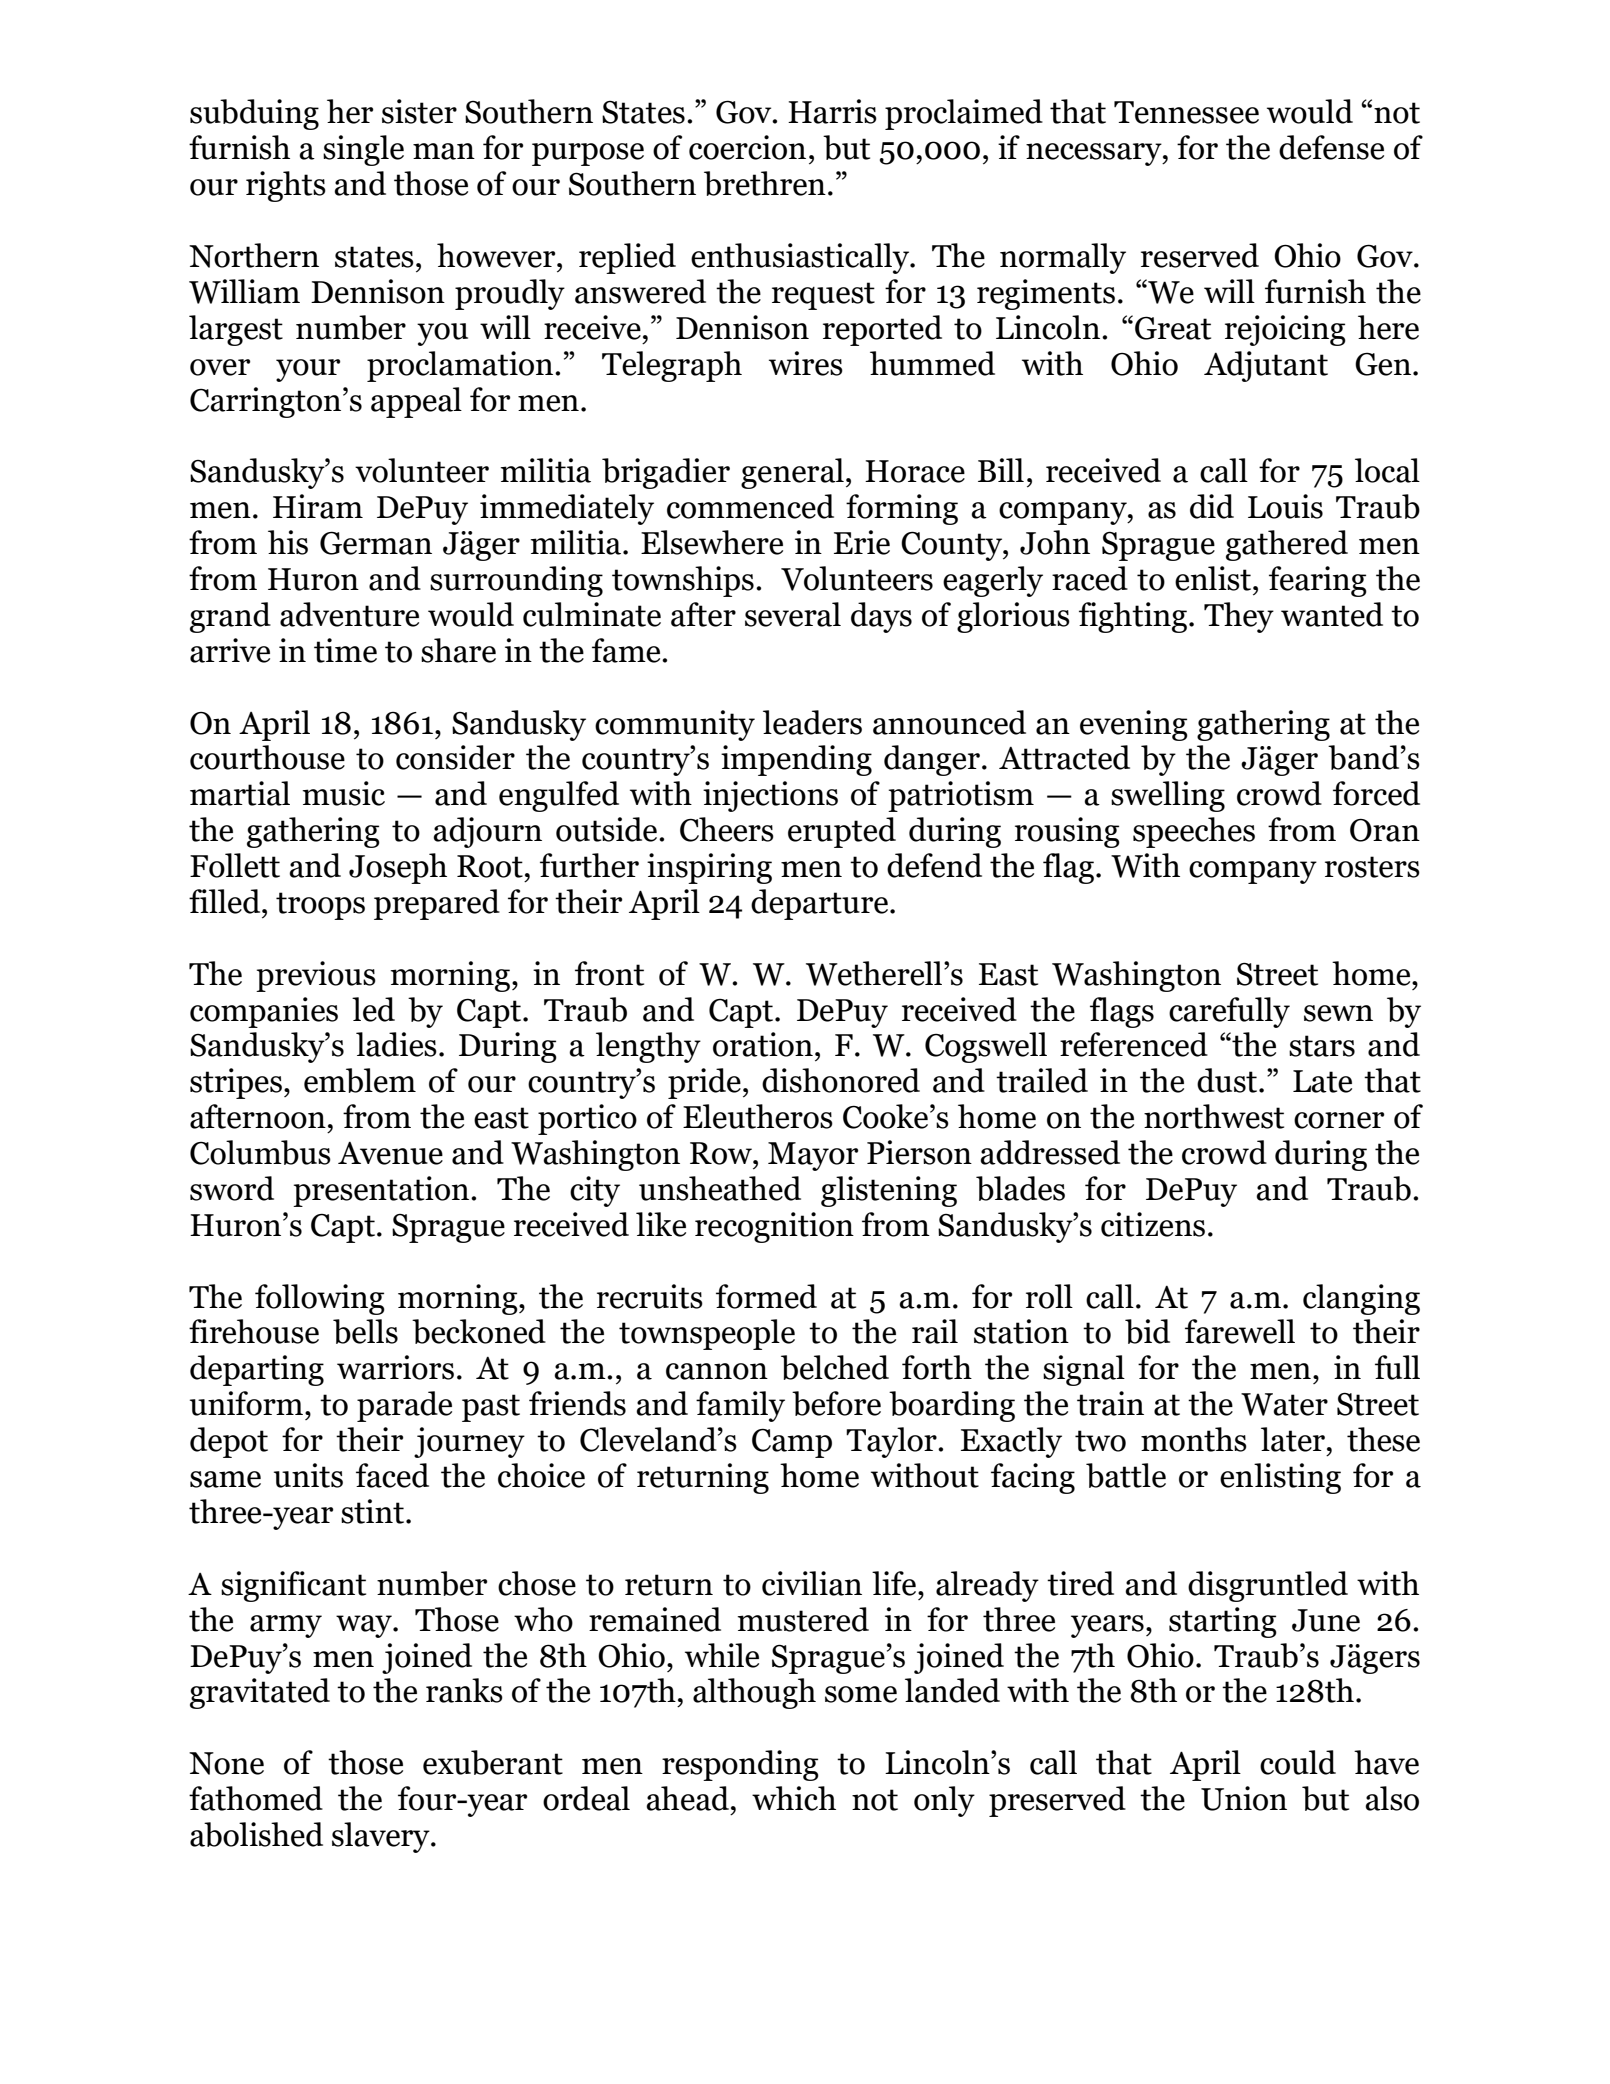 This document has height=2084, width=1610. I want to click on slavery, so click(382, 1837).
